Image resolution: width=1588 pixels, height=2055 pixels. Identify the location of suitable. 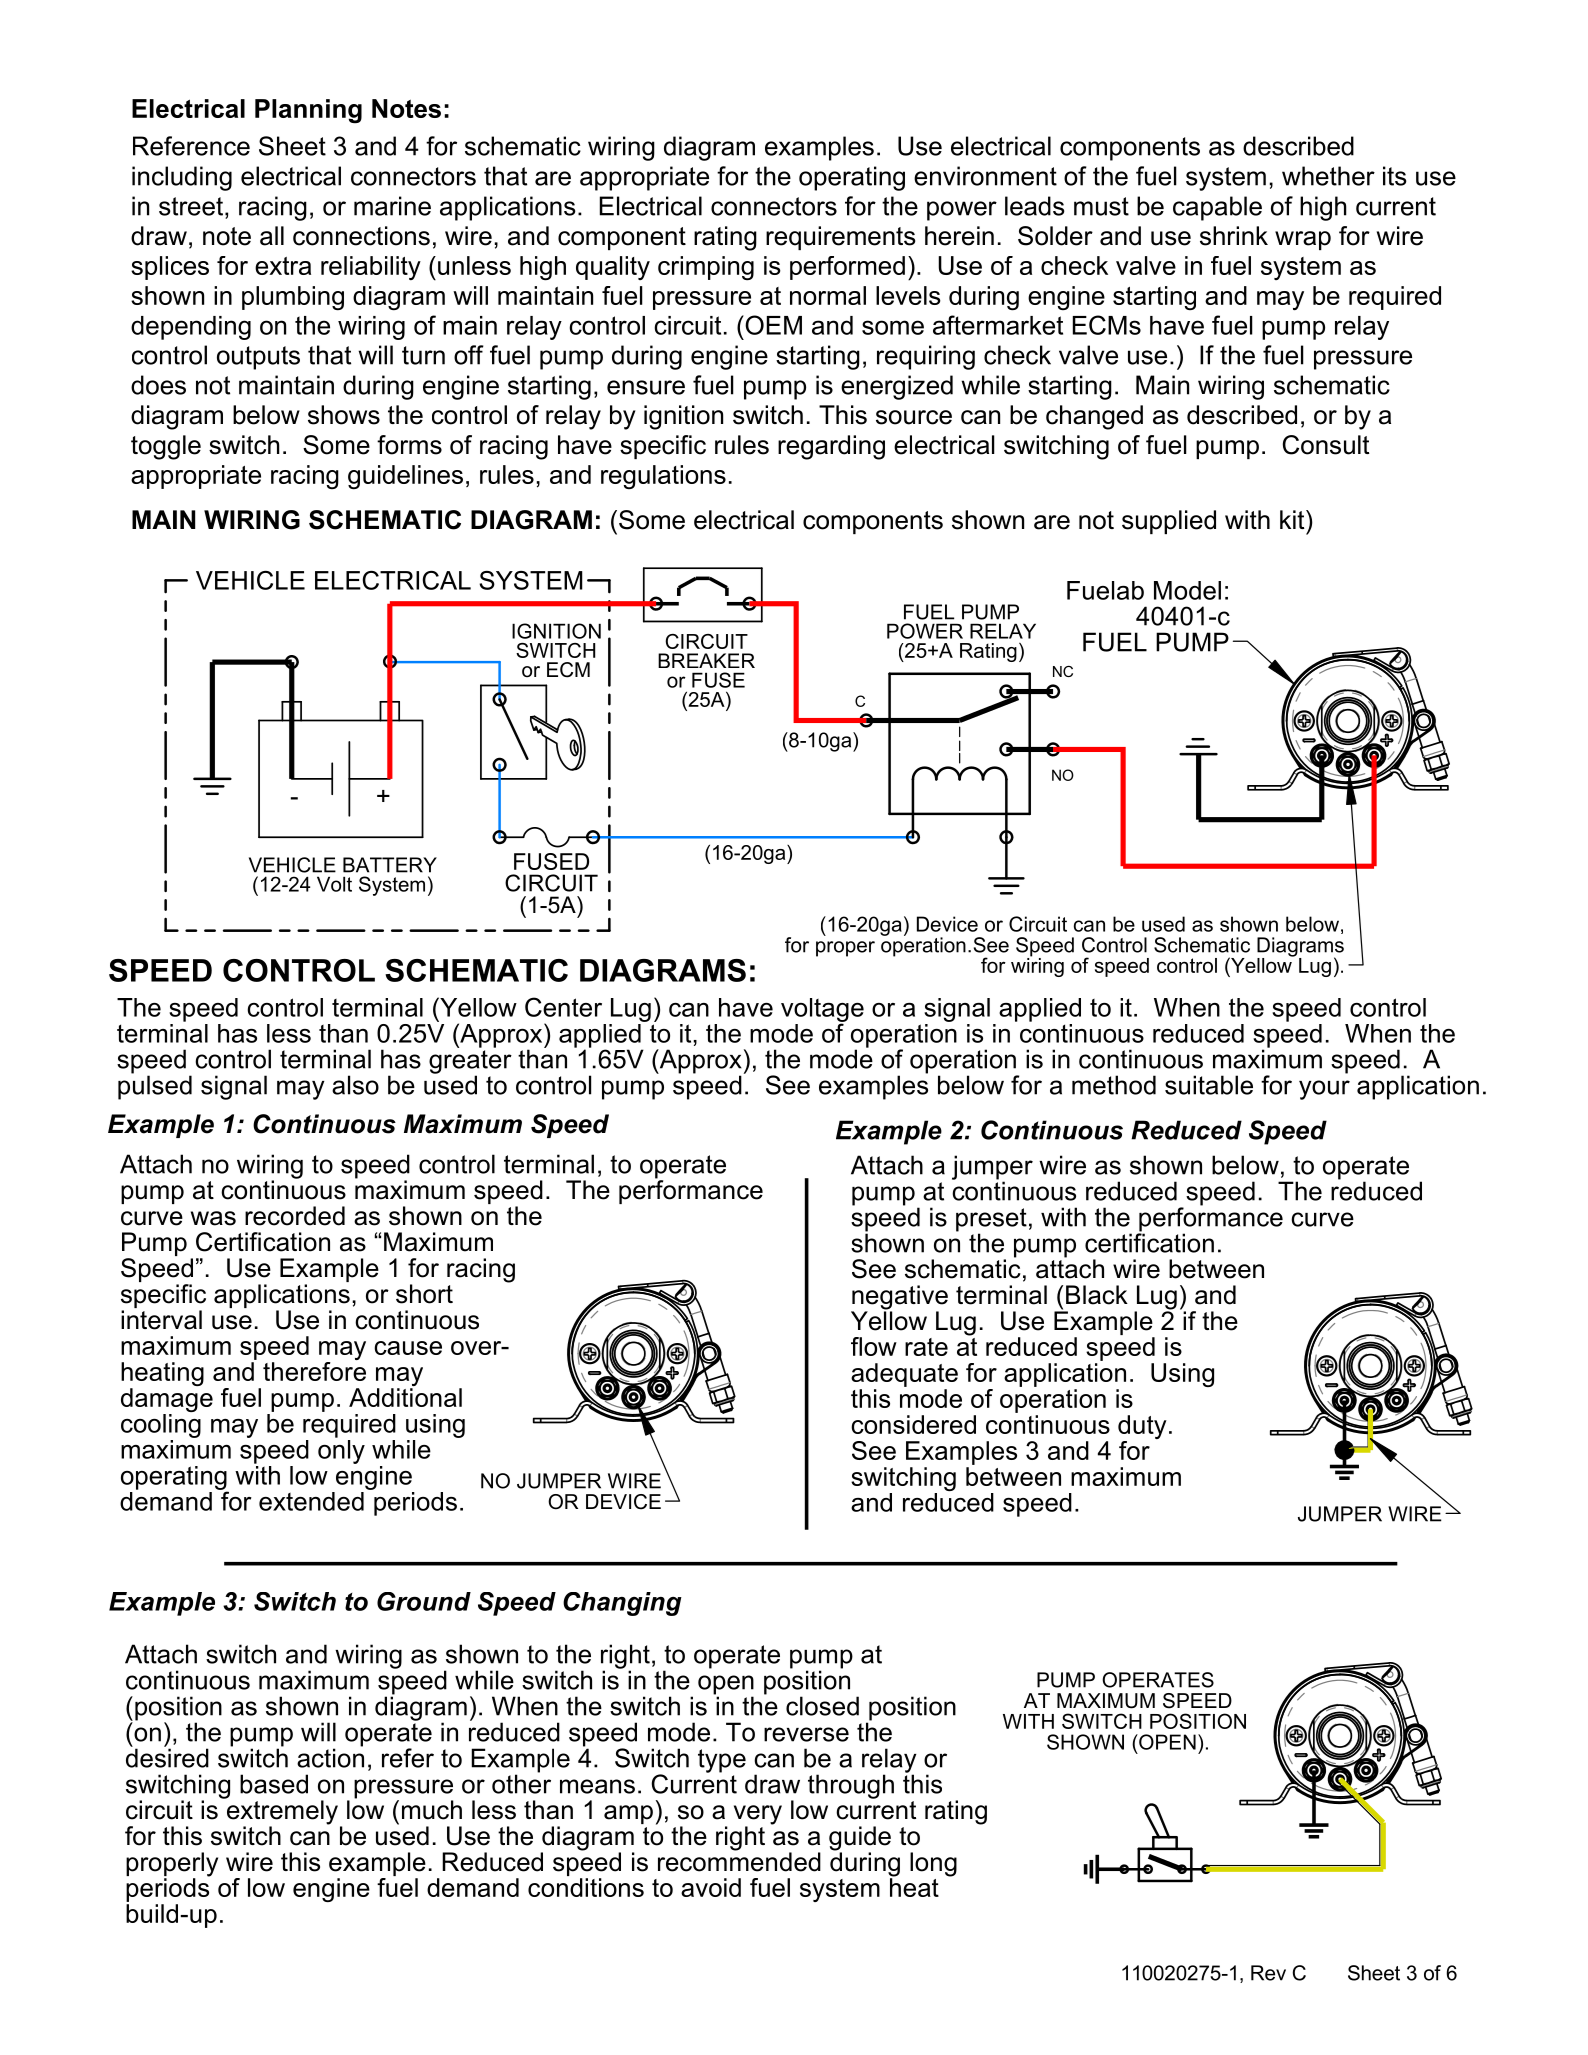
(1209, 1085).
